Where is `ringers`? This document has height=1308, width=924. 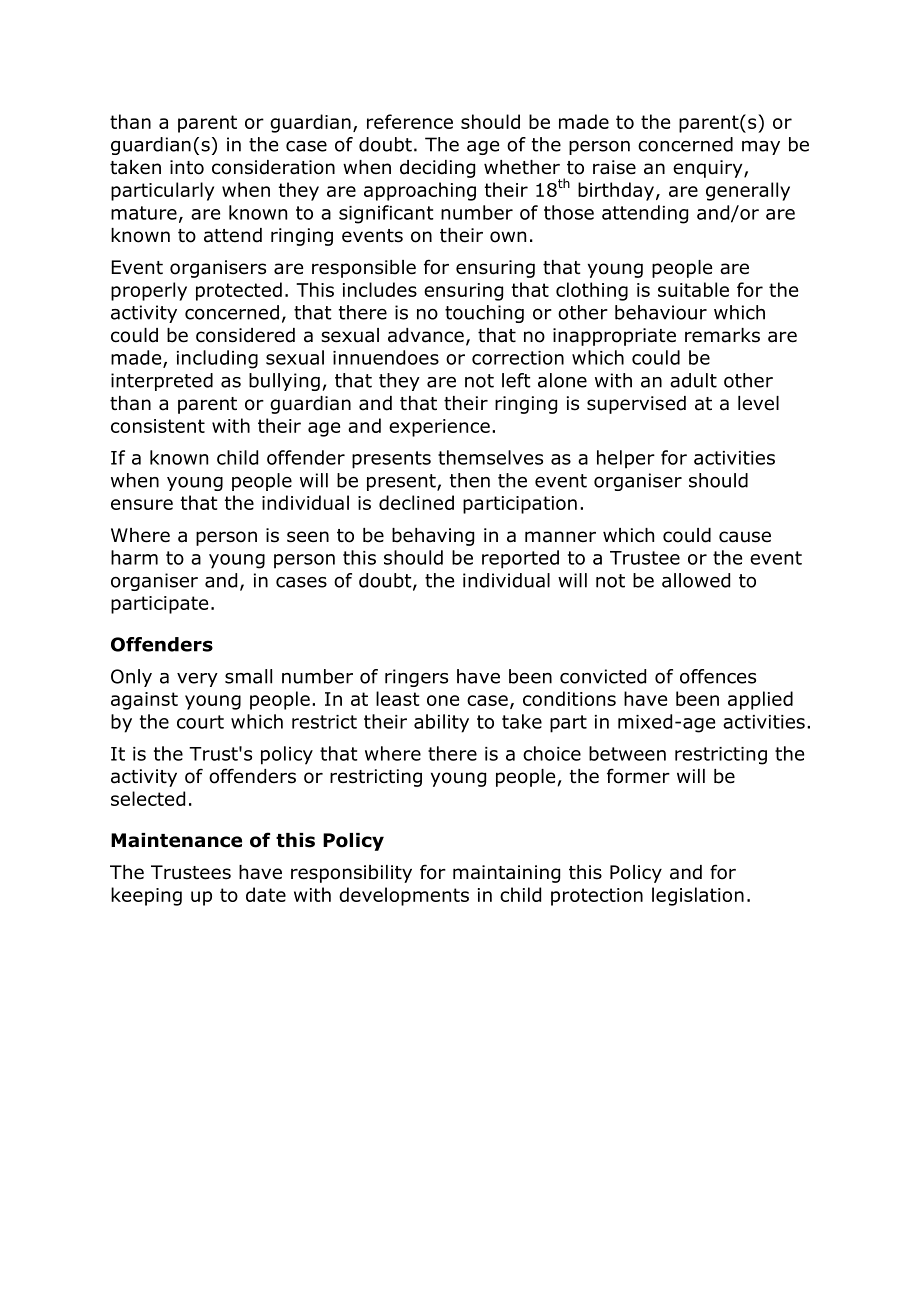
ringers is located at coordinates (416, 678).
